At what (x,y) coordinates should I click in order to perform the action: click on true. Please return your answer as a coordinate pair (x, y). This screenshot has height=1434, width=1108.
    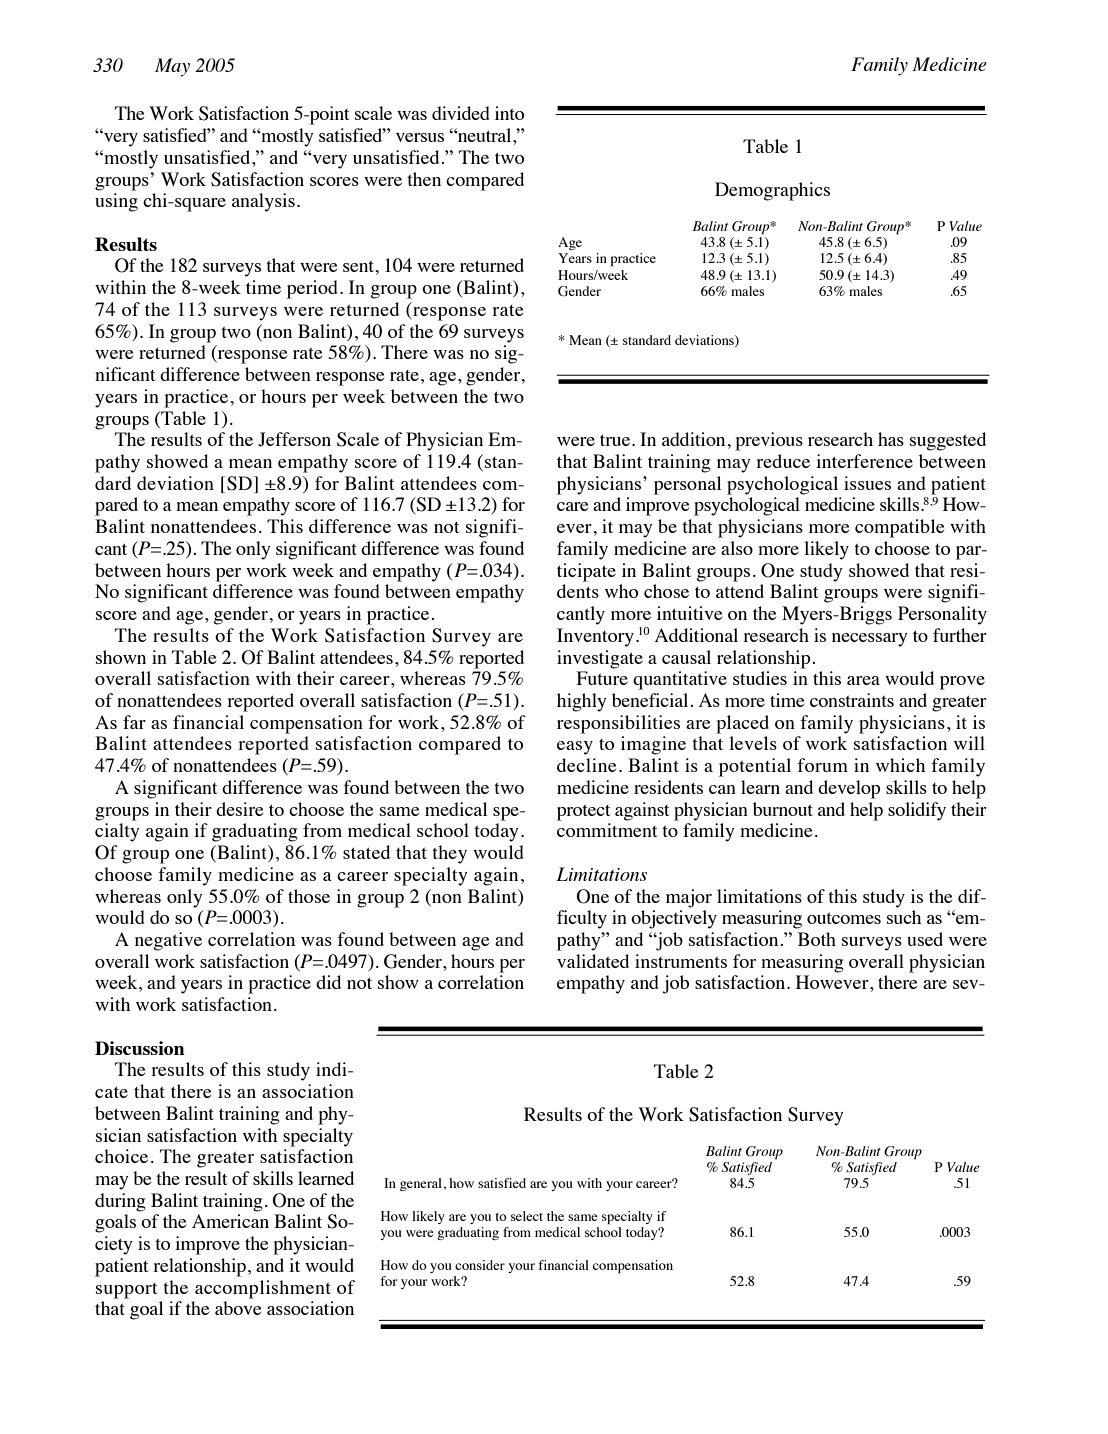
    Looking at the image, I should click on (616, 440).
